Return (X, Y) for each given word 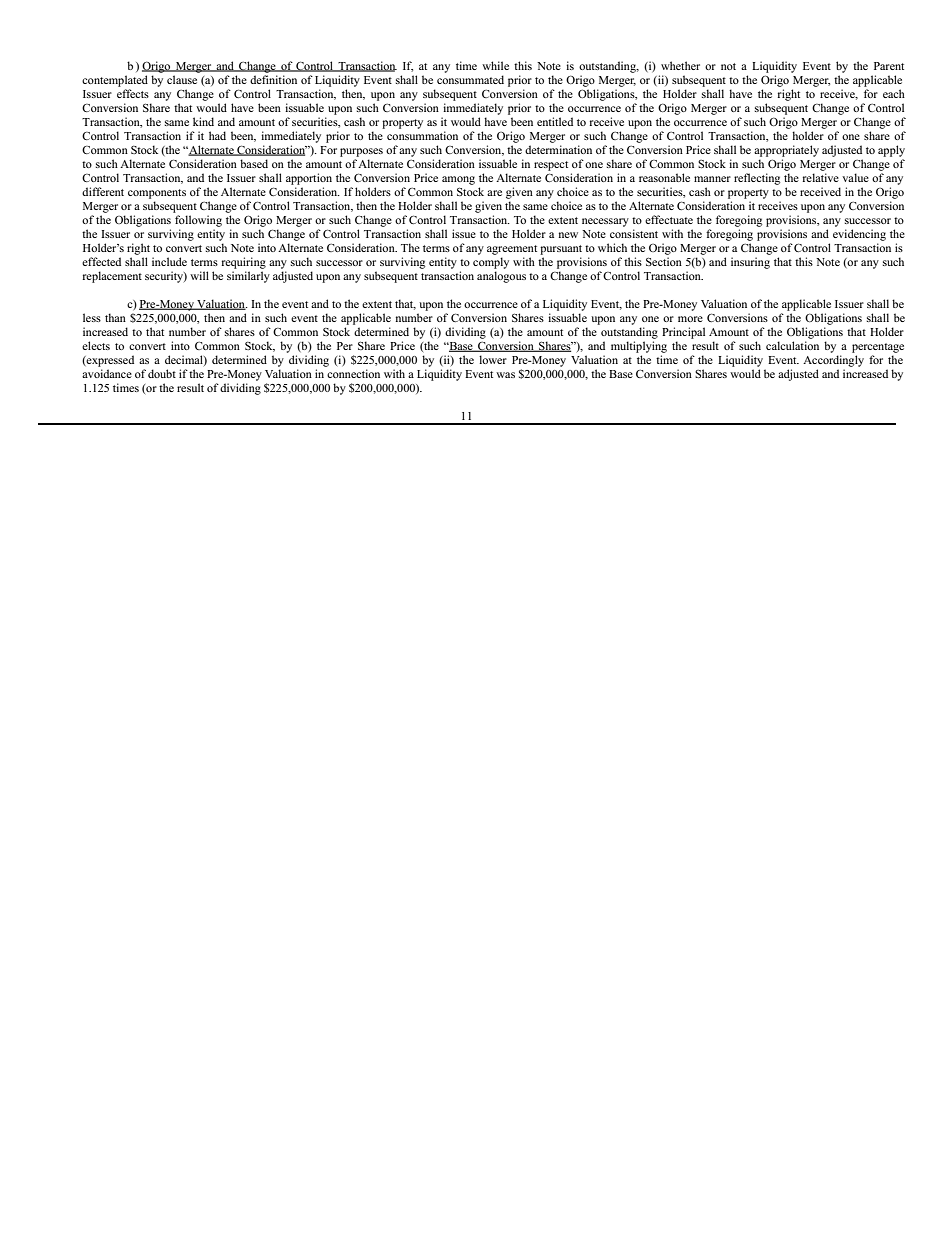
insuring (750, 263)
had (217, 135)
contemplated (115, 81)
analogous (501, 277)
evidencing (859, 235)
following (198, 221)
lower (493, 359)
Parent (889, 66)
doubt (162, 373)
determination (558, 149)
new (568, 235)
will (199, 275)
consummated (470, 79)
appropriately (786, 151)
